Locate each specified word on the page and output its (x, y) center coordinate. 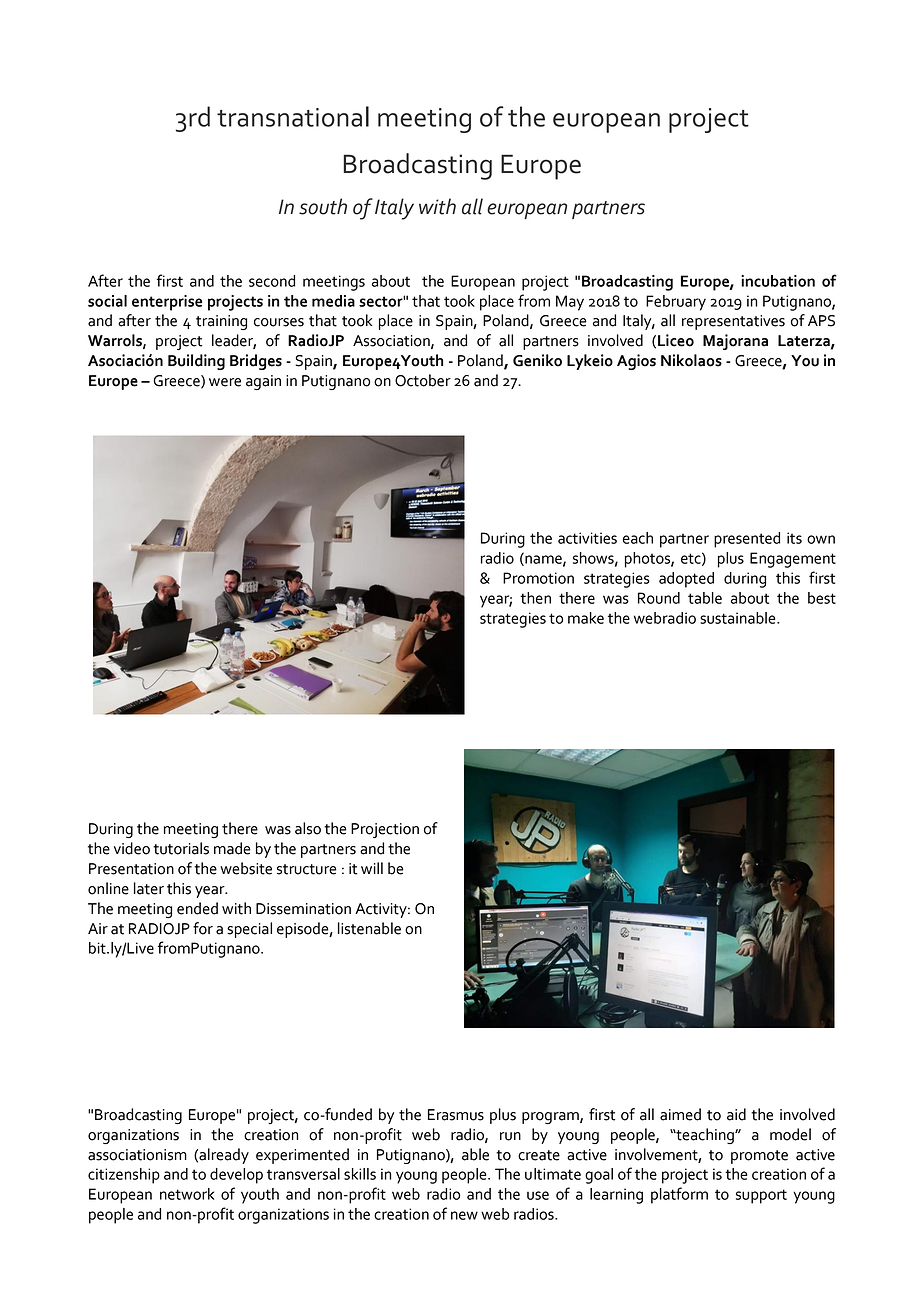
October (423, 380)
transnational (293, 116)
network (187, 1194)
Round (659, 598)
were (225, 382)
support (761, 1196)
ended (197, 908)
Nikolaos (691, 360)
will (372, 868)
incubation (778, 281)
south (323, 206)
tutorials (181, 848)
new (464, 1215)
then (535, 598)
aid (736, 1114)
